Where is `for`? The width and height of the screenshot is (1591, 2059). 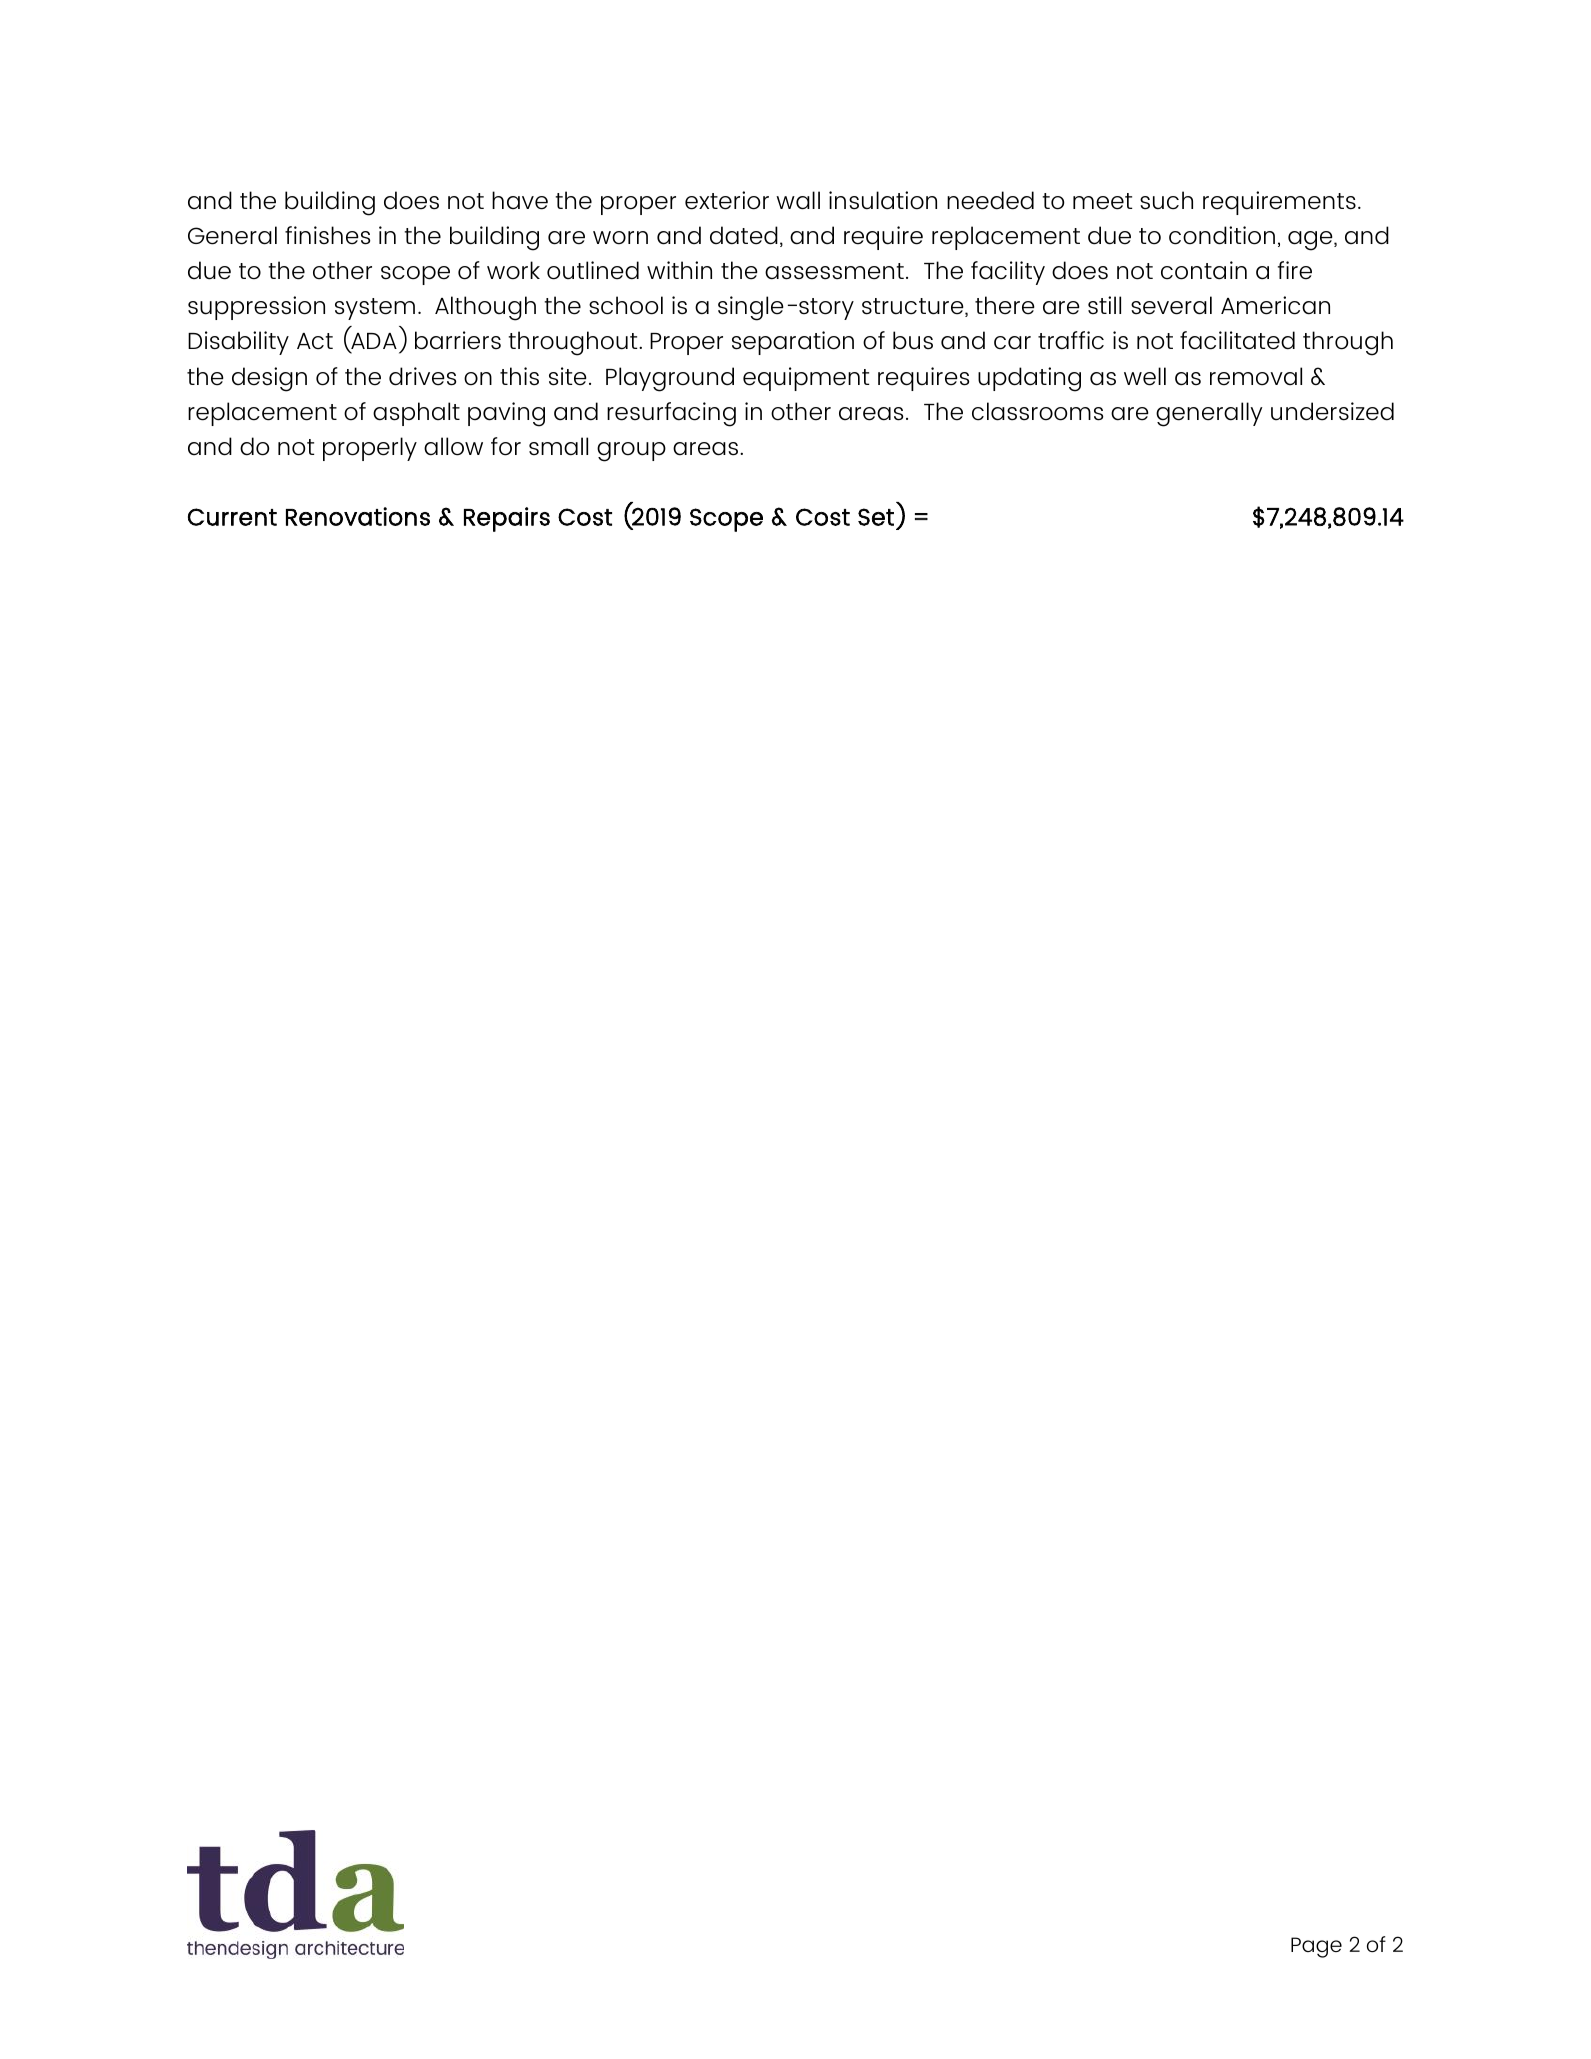 for is located at coordinates (506, 446).
